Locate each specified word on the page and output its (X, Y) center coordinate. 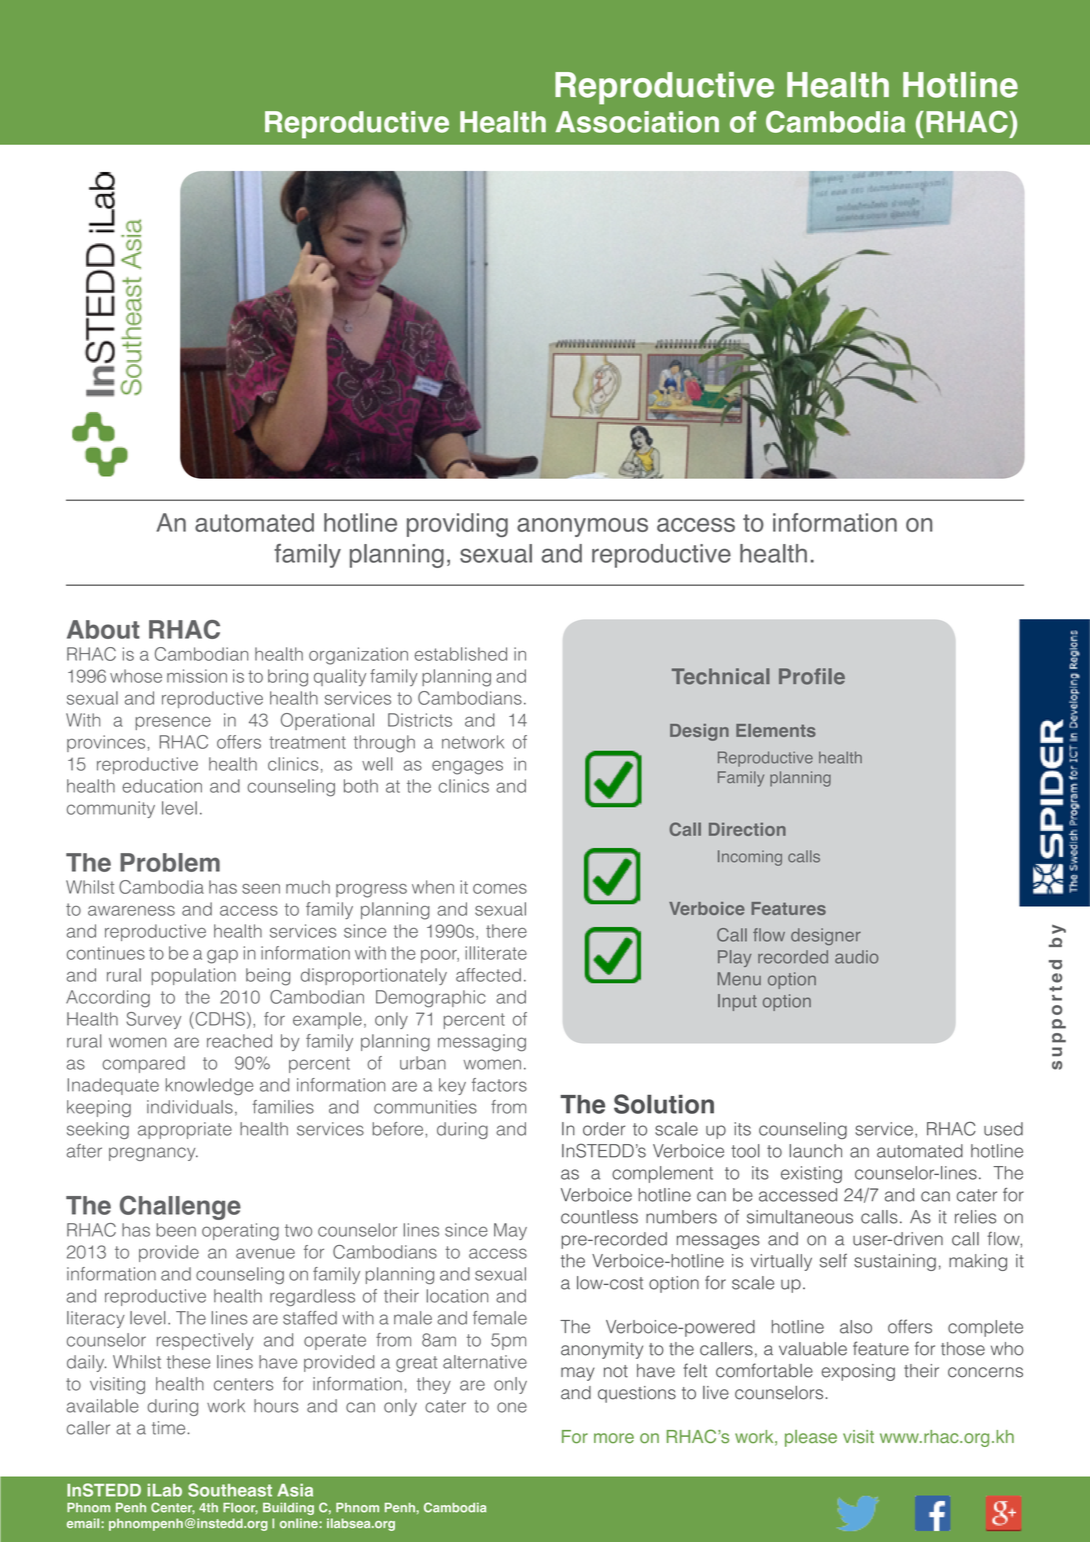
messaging (482, 1043)
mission (197, 676)
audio (856, 957)
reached (239, 1041)
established (461, 654)
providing (457, 525)
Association (637, 122)
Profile (812, 676)
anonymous (582, 527)
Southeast (230, 1490)
